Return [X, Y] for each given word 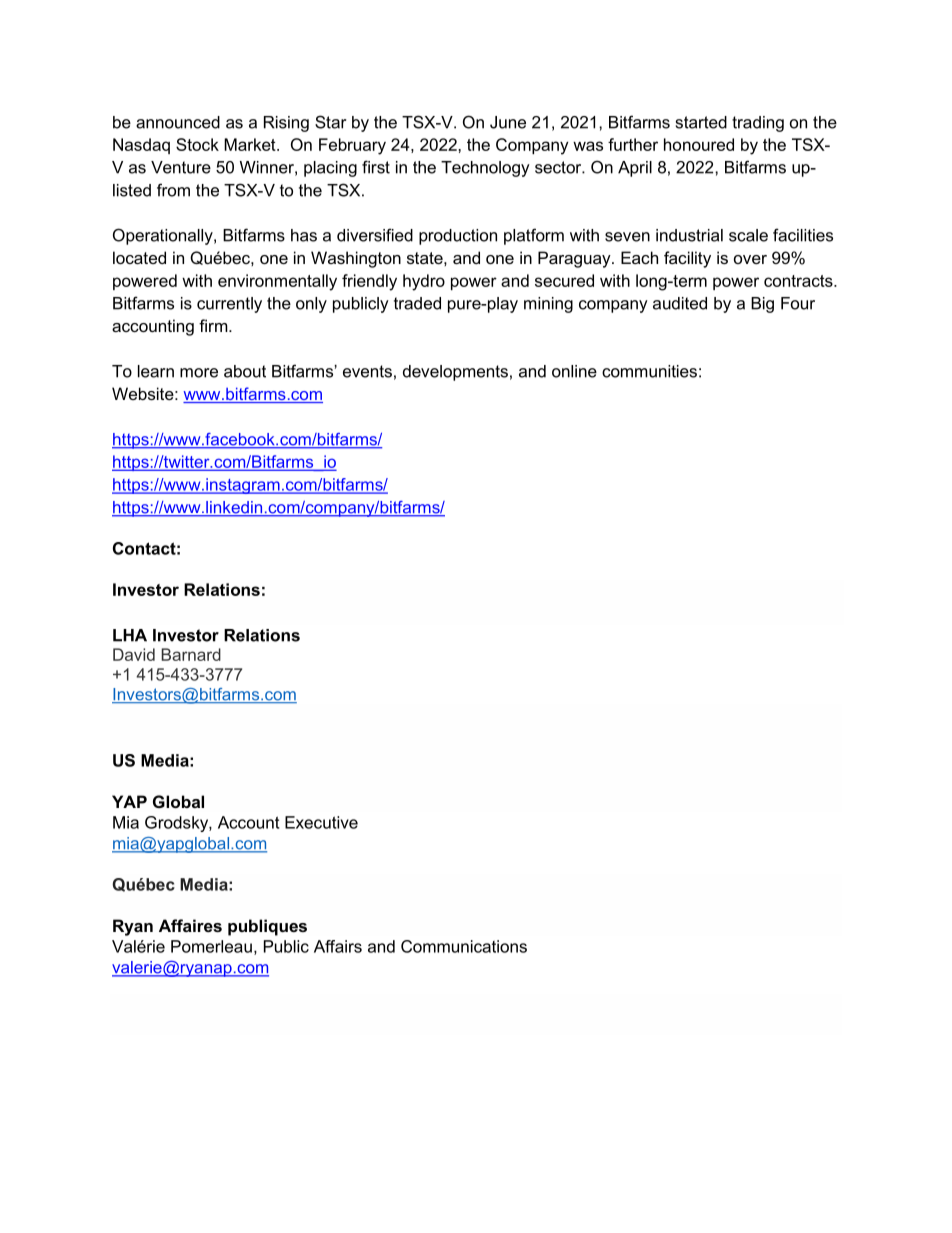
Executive [321, 822]
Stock [197, 144]
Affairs [338, 946]
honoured [699, 144]
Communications [464, 946]
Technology [485, 169]
